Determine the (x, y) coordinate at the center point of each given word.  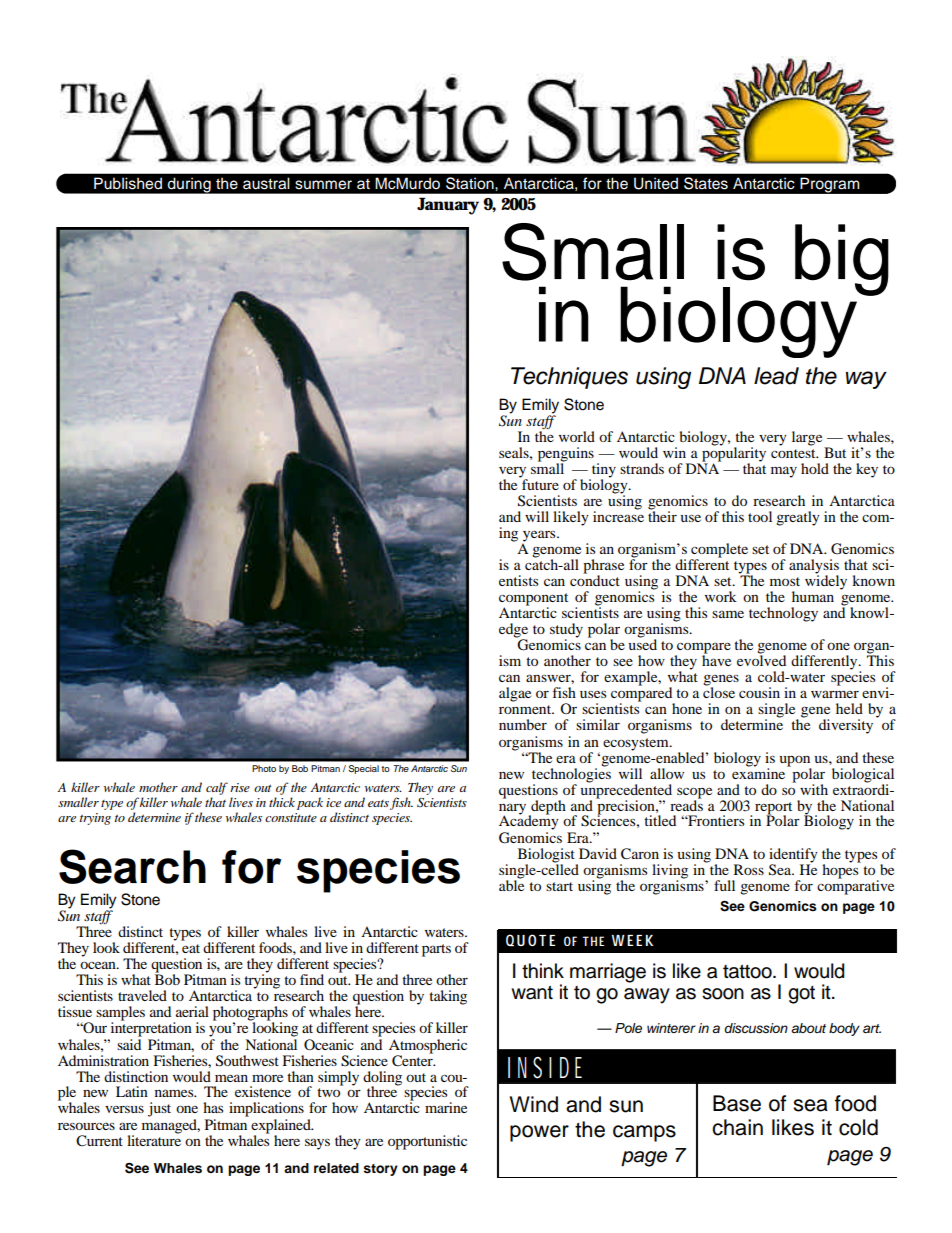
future (539, 483)
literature (154, 1139)
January (448, 206)
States (706, 183)
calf (217, 788)
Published (128, 183)
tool (760, 516)
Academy (529, 821)
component (533, 600)
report (773, 809)
